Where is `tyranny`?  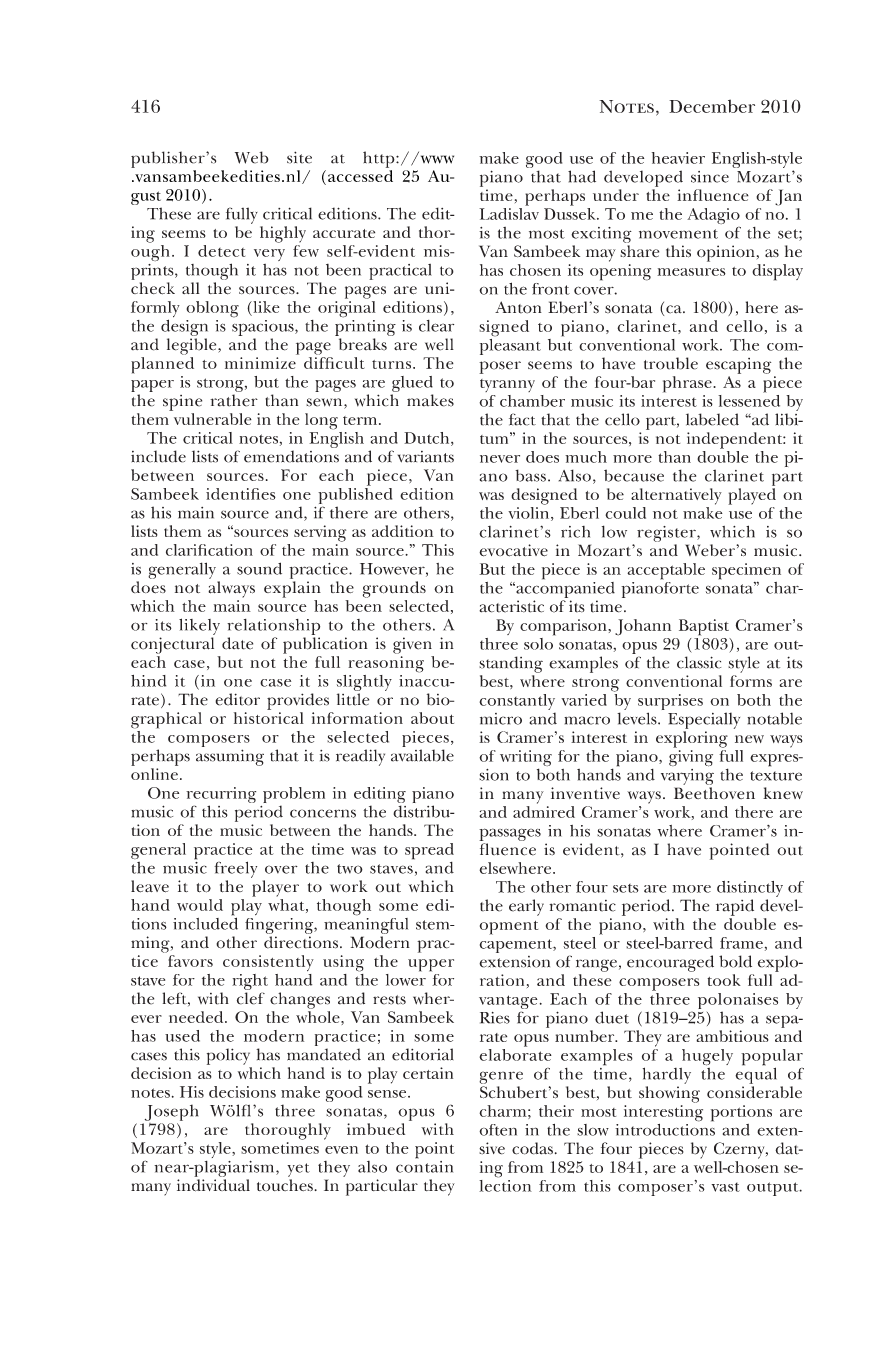 tyranny is located at coordinates (507, 385).
